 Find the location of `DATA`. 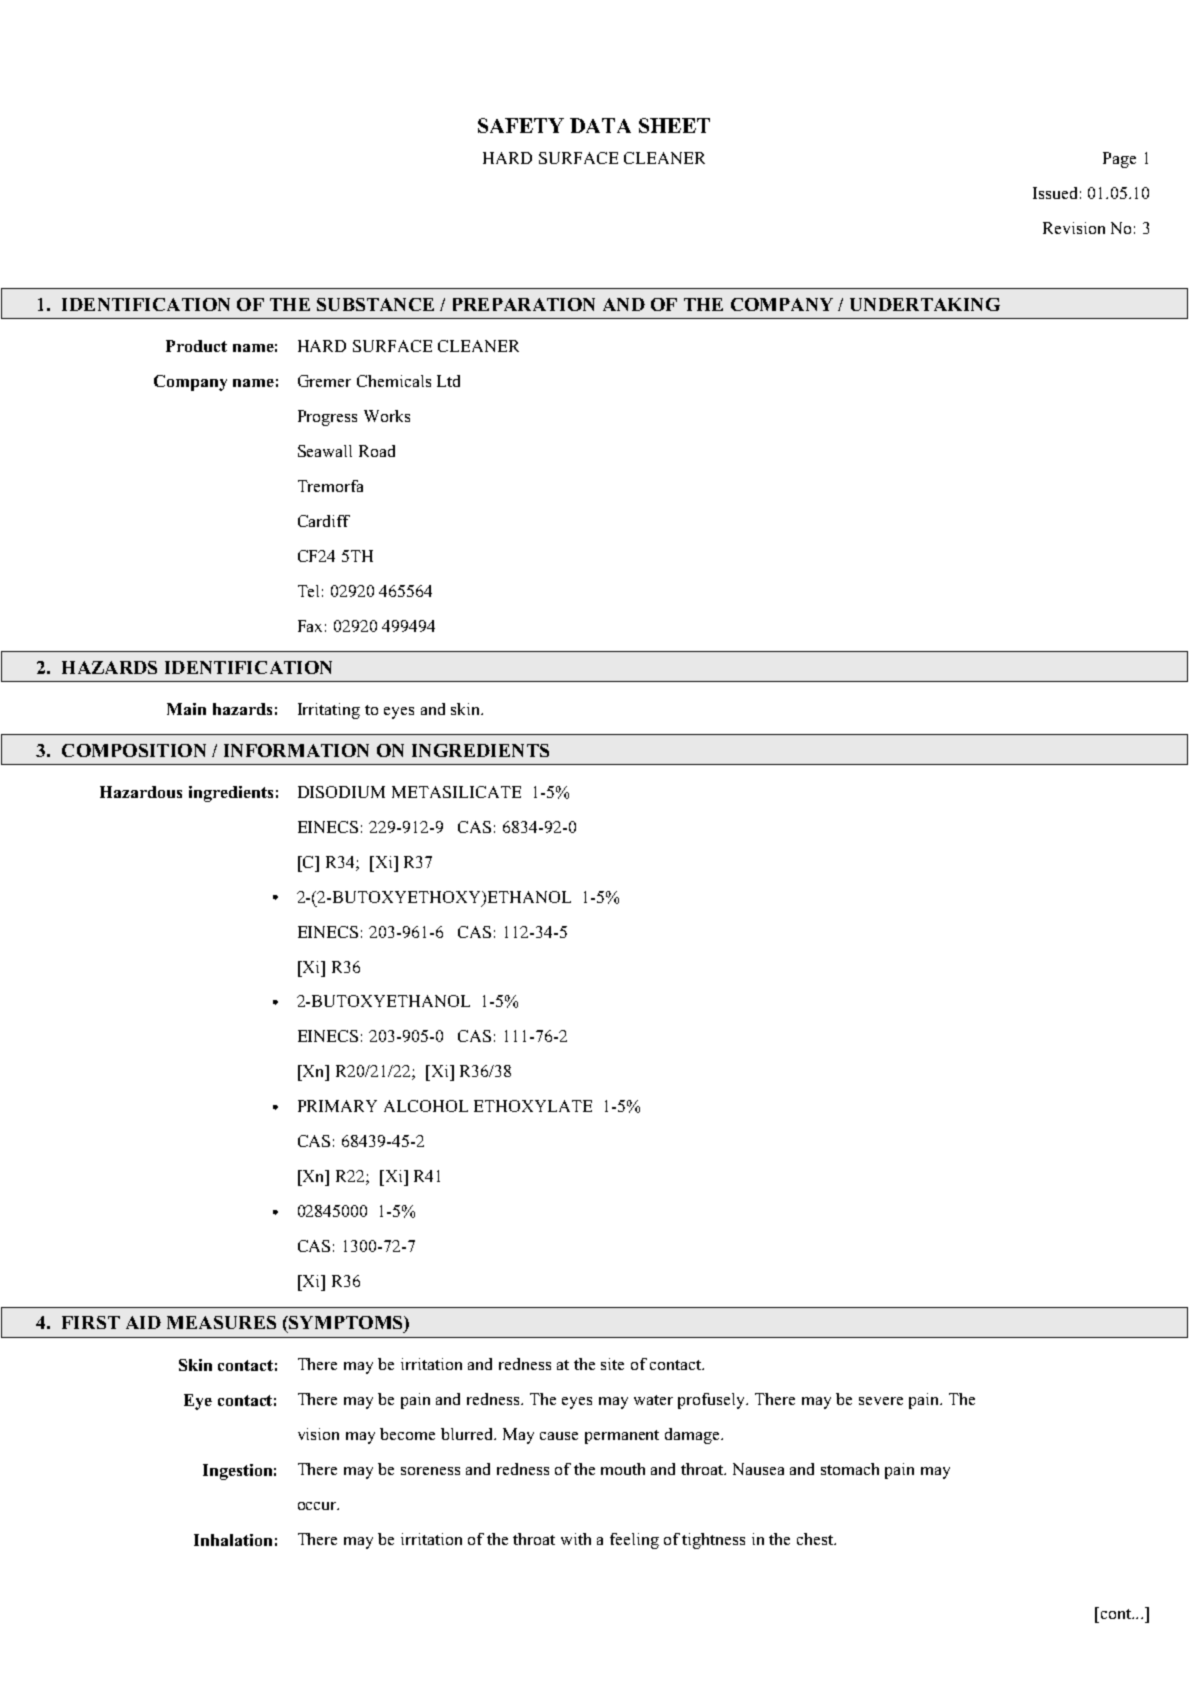

DATA is located at coordinates (600, 125).
